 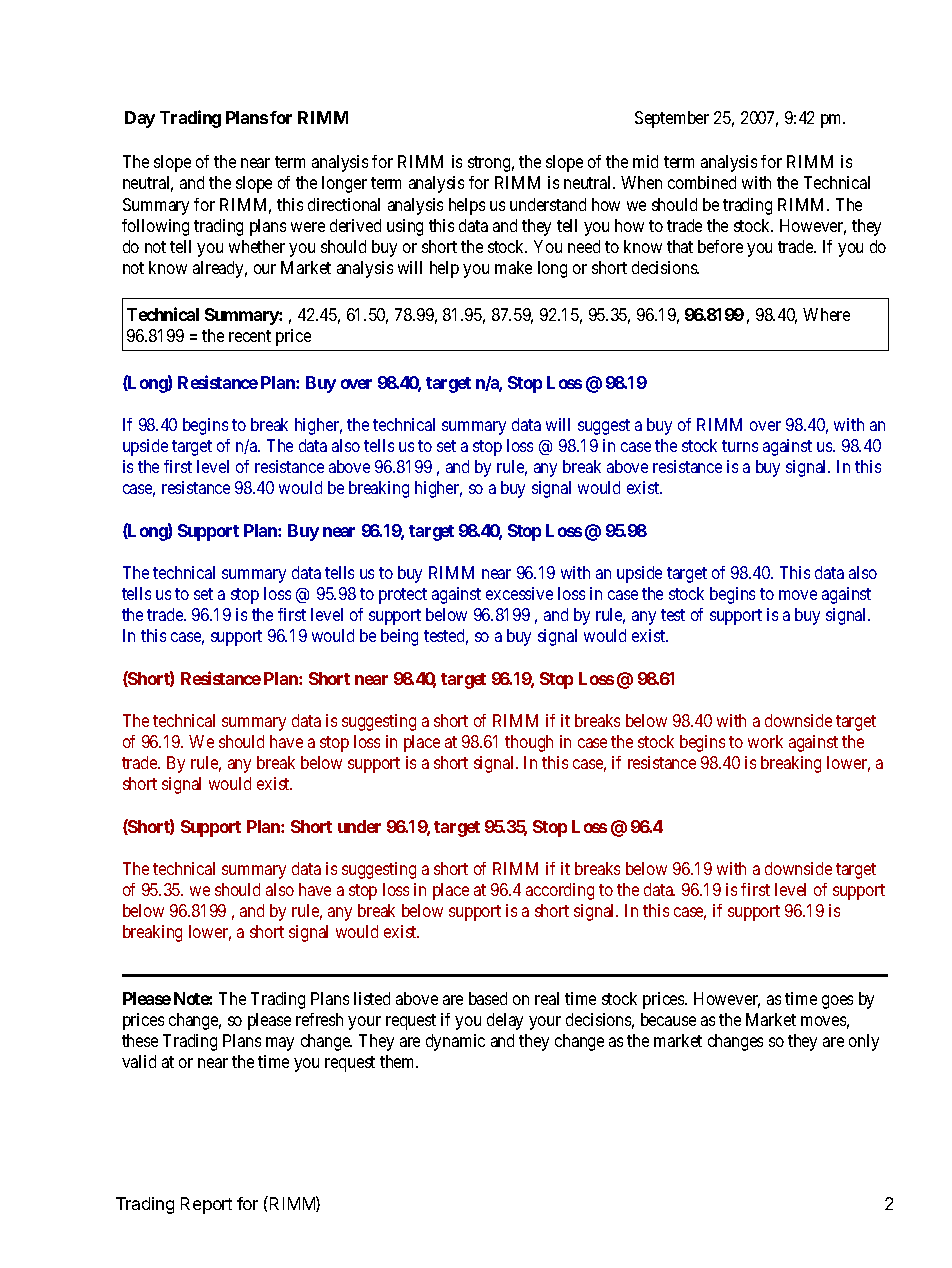 What do you see at coordinates (560, 891) in the screenshot?
I see `according` at bounding box center [560, 891].
